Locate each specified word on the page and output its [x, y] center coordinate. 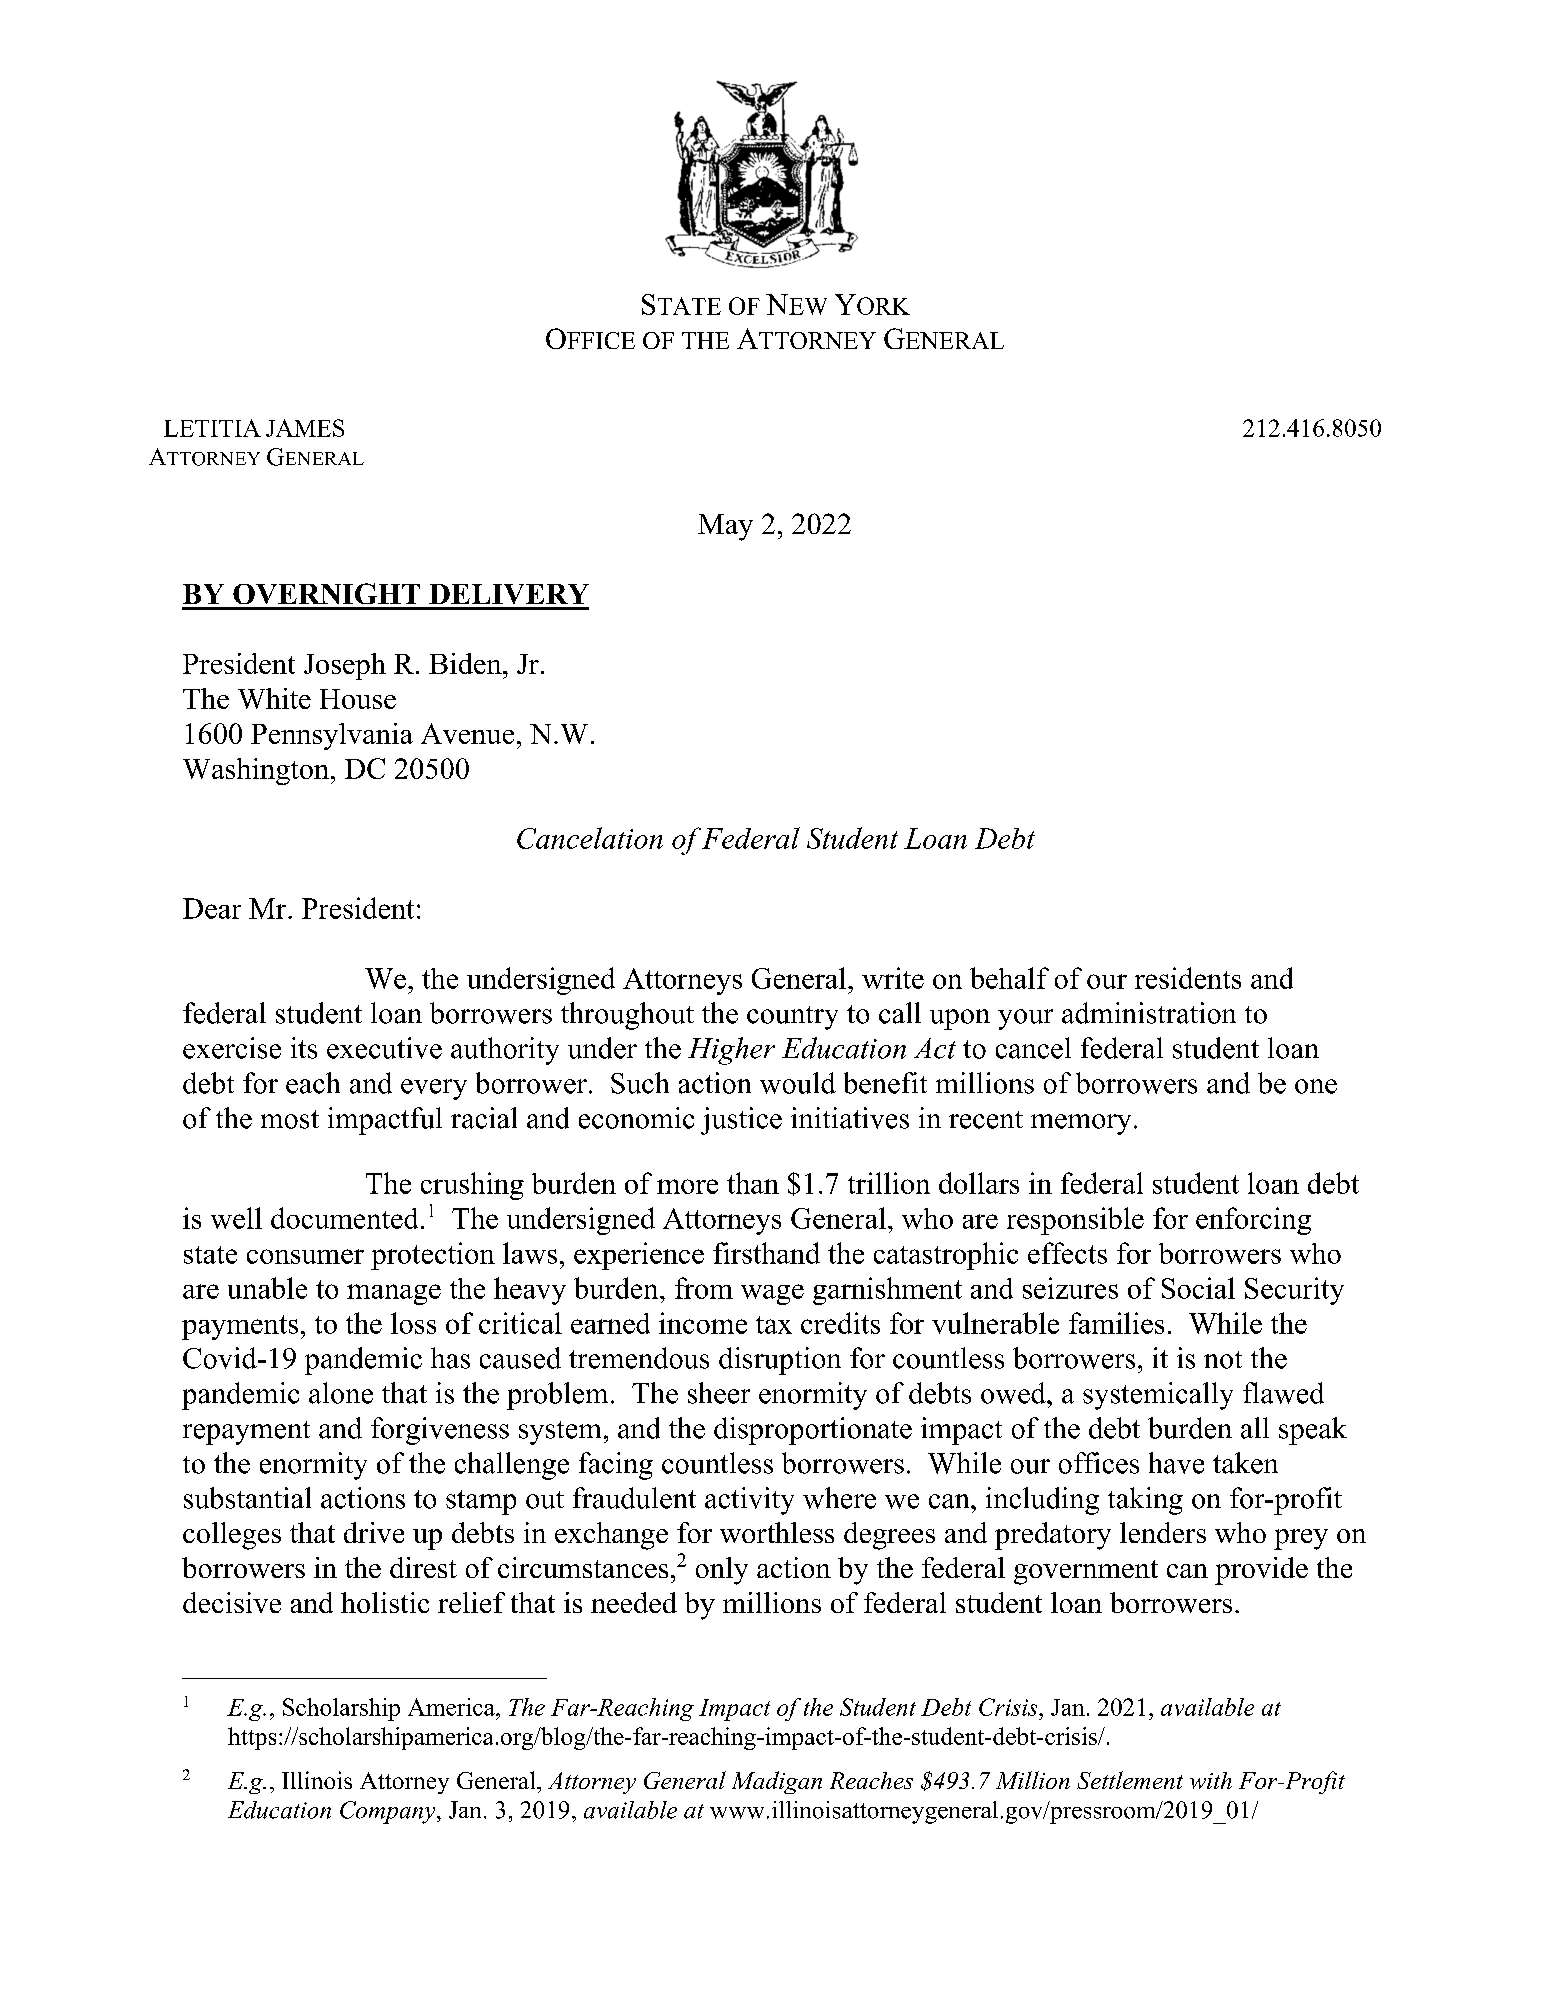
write [893, 978]
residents [1188, 978]
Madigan [777, 1782]
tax [774, 1325]
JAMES [305, 428]
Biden [466, 663]
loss [413, 1323]
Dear [212, 908]
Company [389, 1812]
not [1223, 1360]
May [725, 527]
